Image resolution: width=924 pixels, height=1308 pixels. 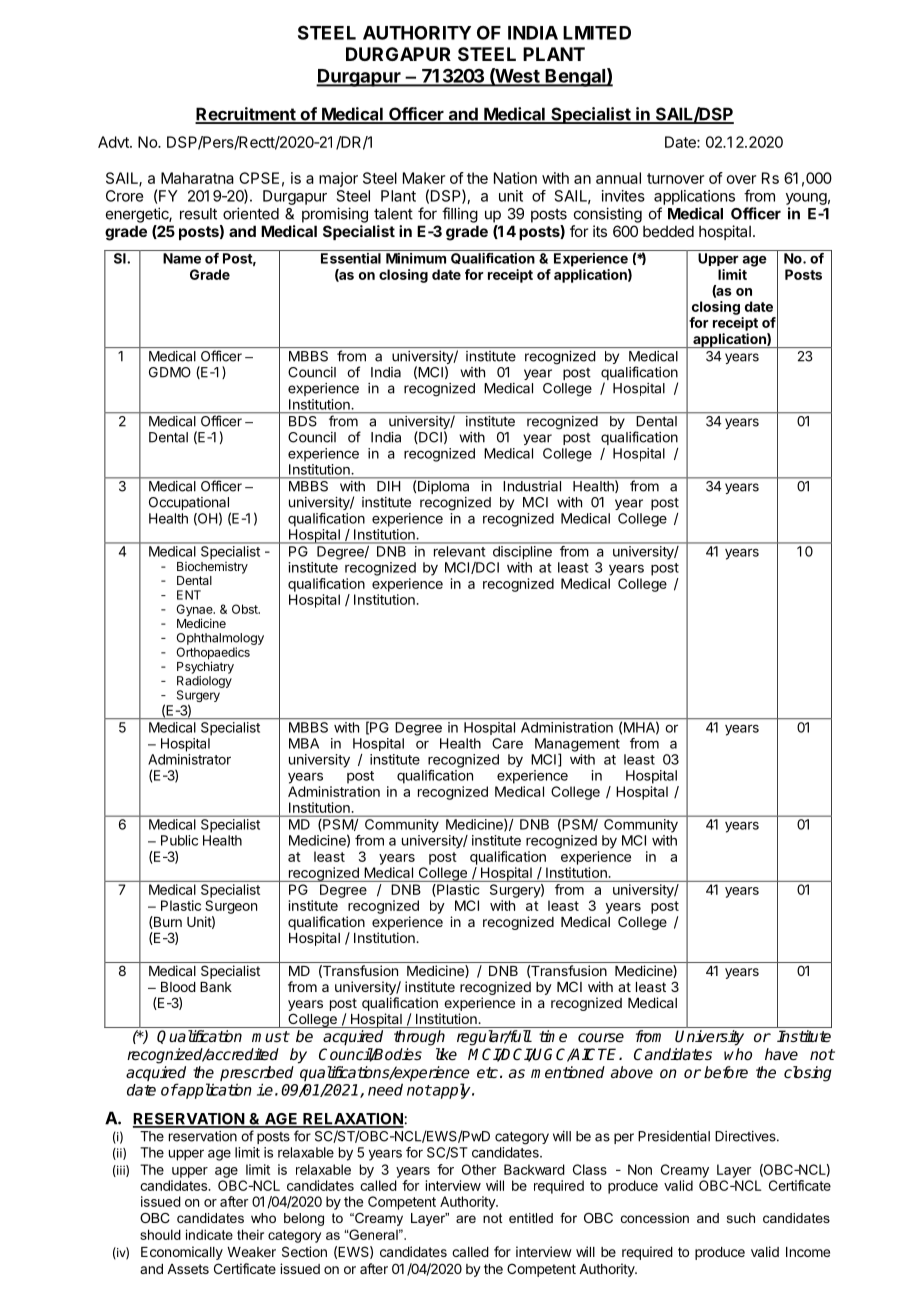 What do you see at coordinates (424, 178) in the page?
I see `Maker` at bounding box center [424, 178].
